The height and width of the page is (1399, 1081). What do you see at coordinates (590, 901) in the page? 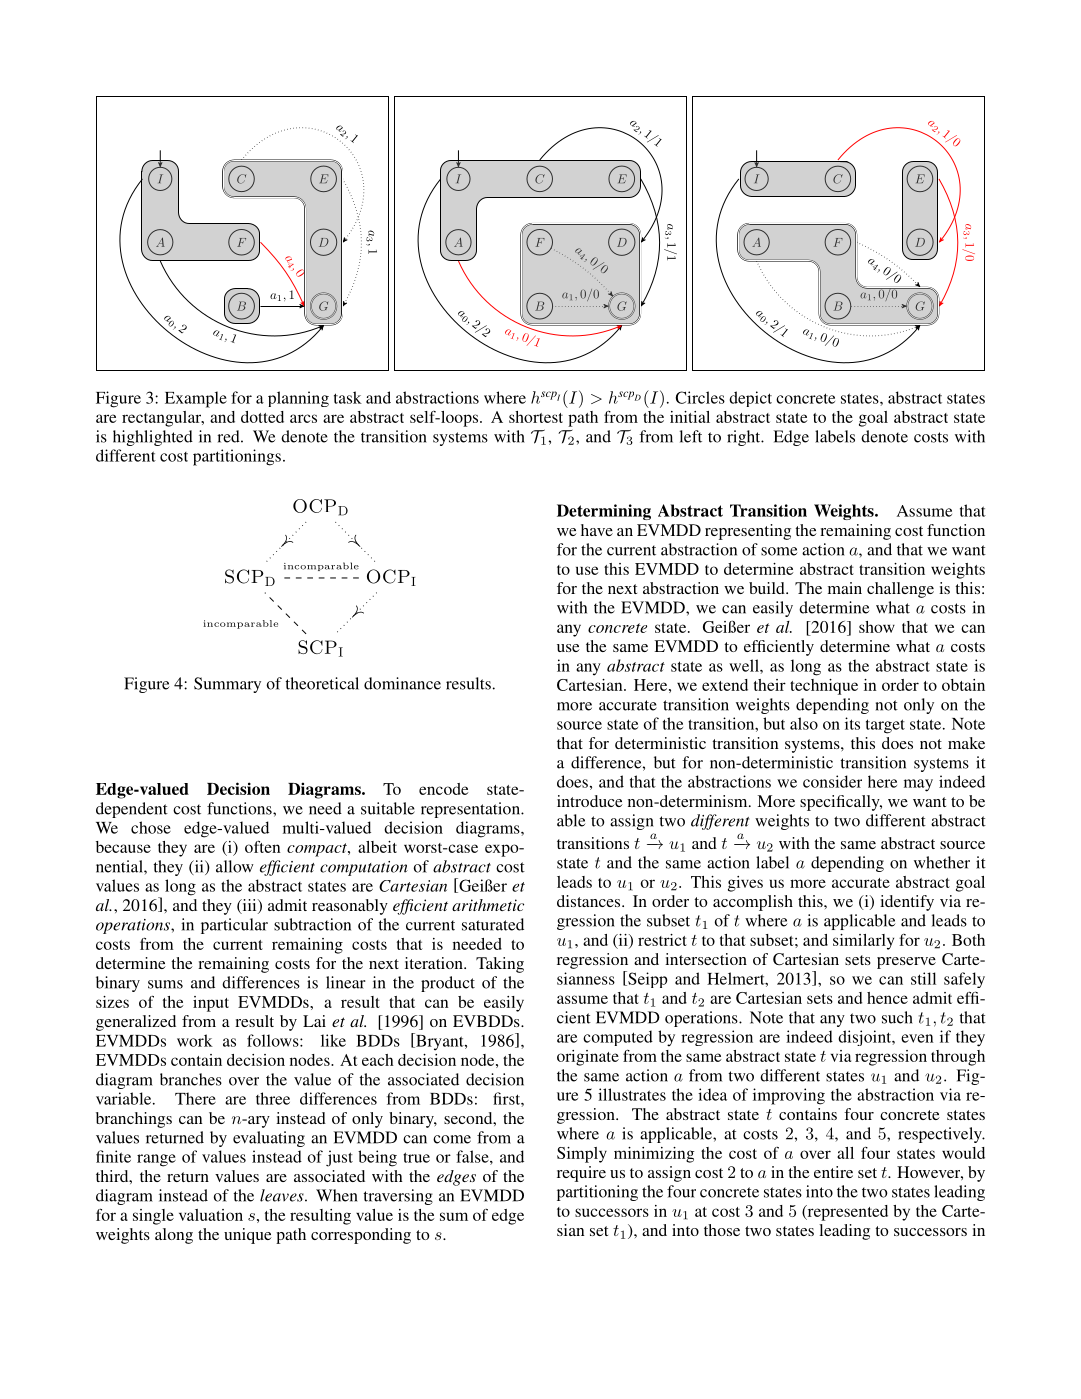
I see `distances` at bounding box center [590, 901].
